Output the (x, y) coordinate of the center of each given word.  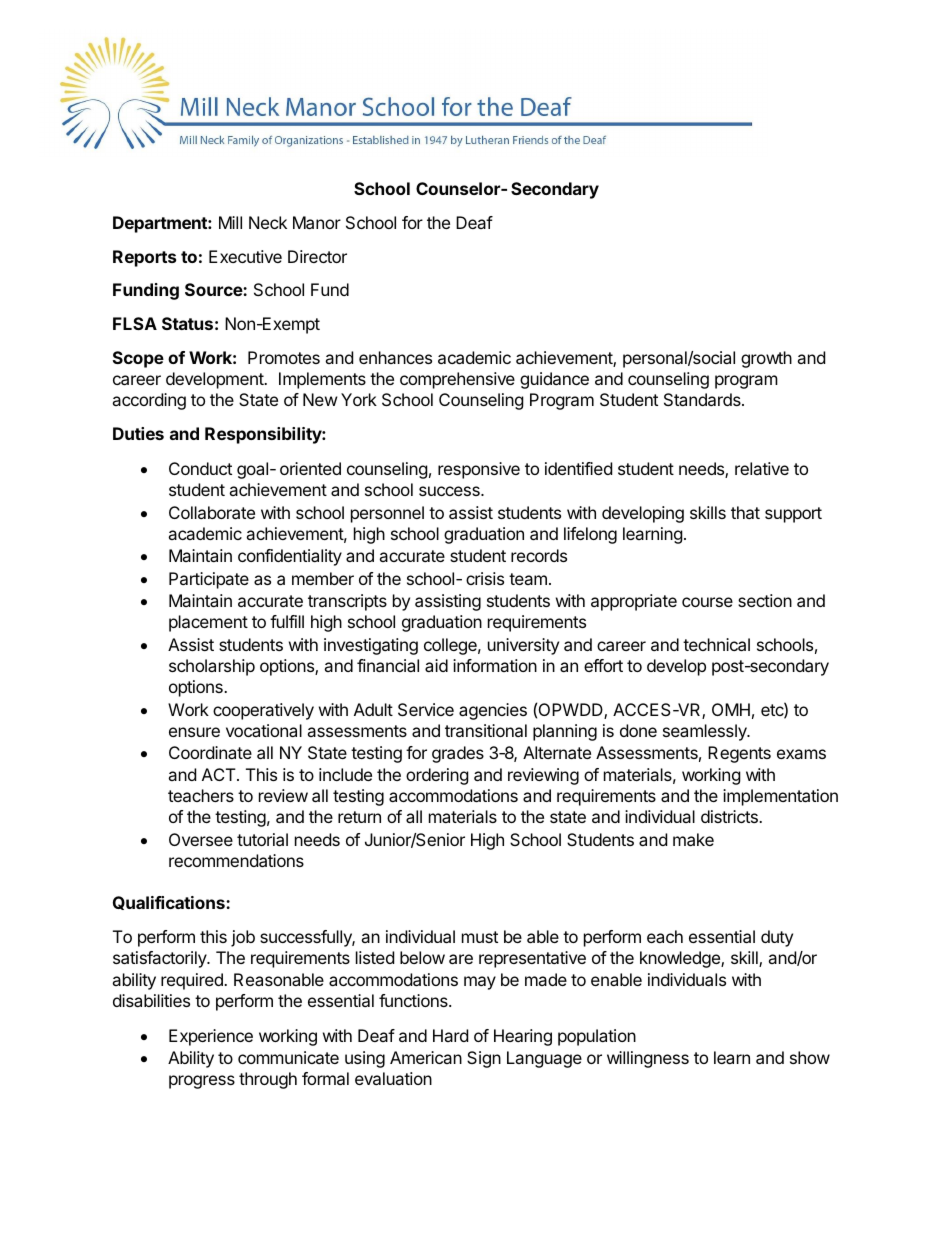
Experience (211, 1037)
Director (317, 256)
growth (766, 359)
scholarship (212, 667)
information (495, 665)
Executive (245, 256)
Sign (484, 1059)
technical (716, 644)
